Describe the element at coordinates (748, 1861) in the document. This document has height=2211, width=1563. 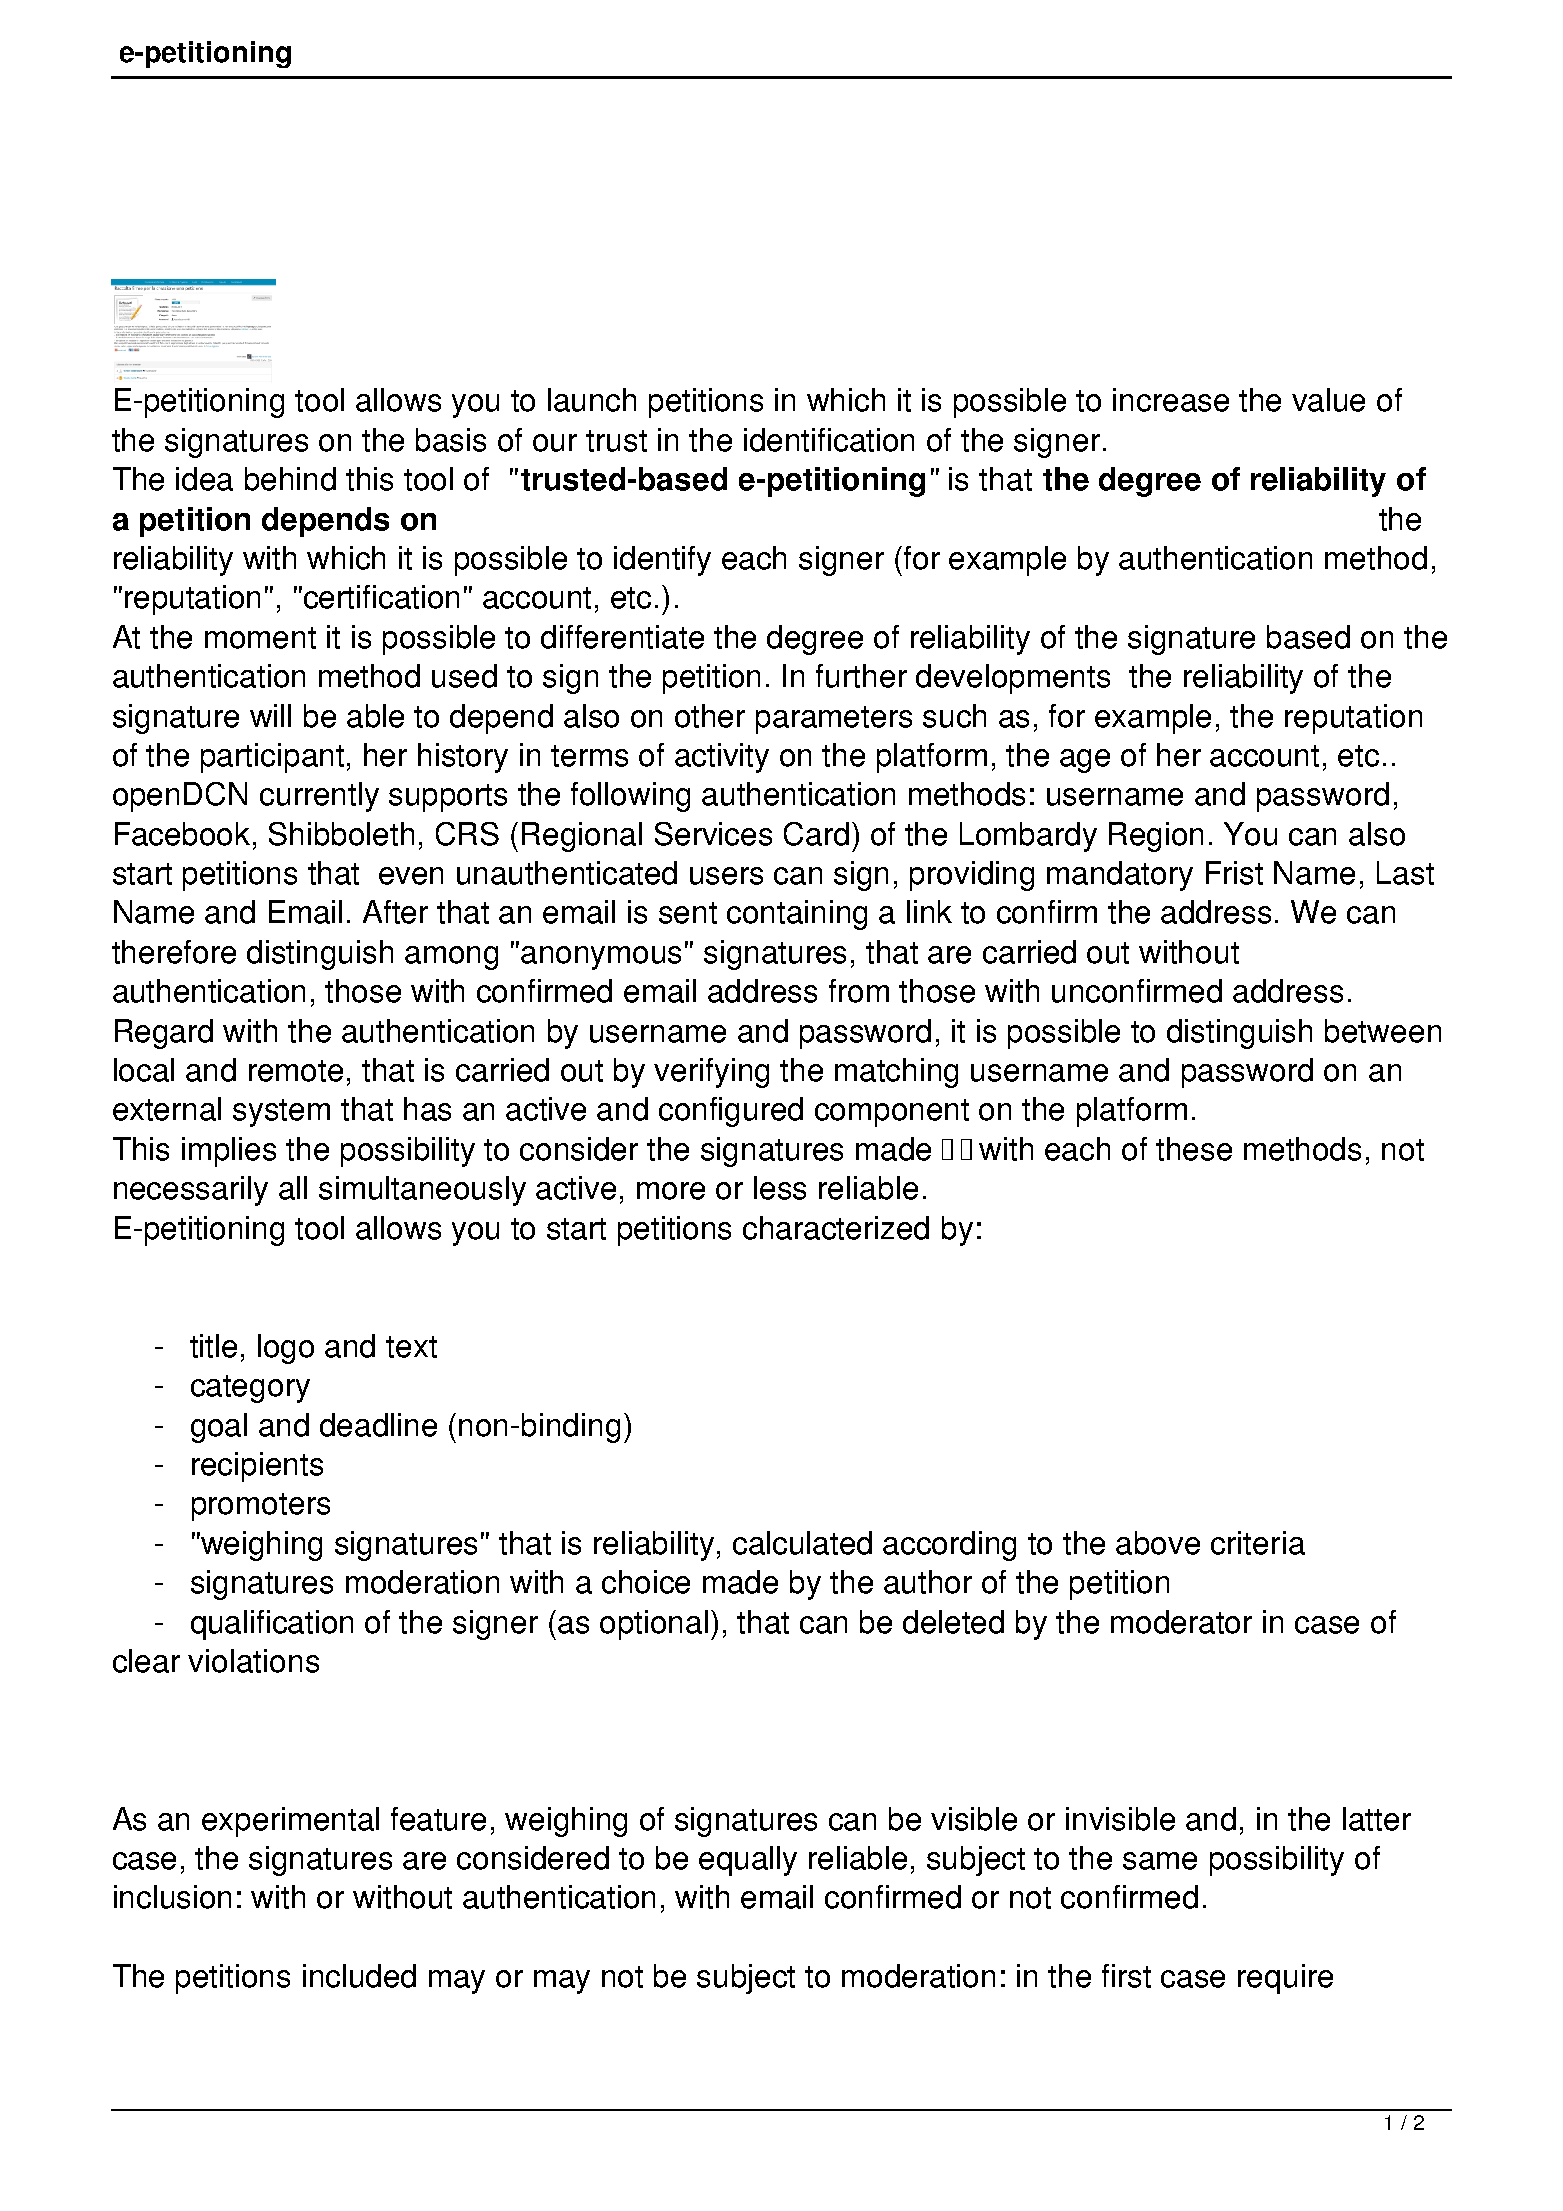
I see `equally` at that location.
